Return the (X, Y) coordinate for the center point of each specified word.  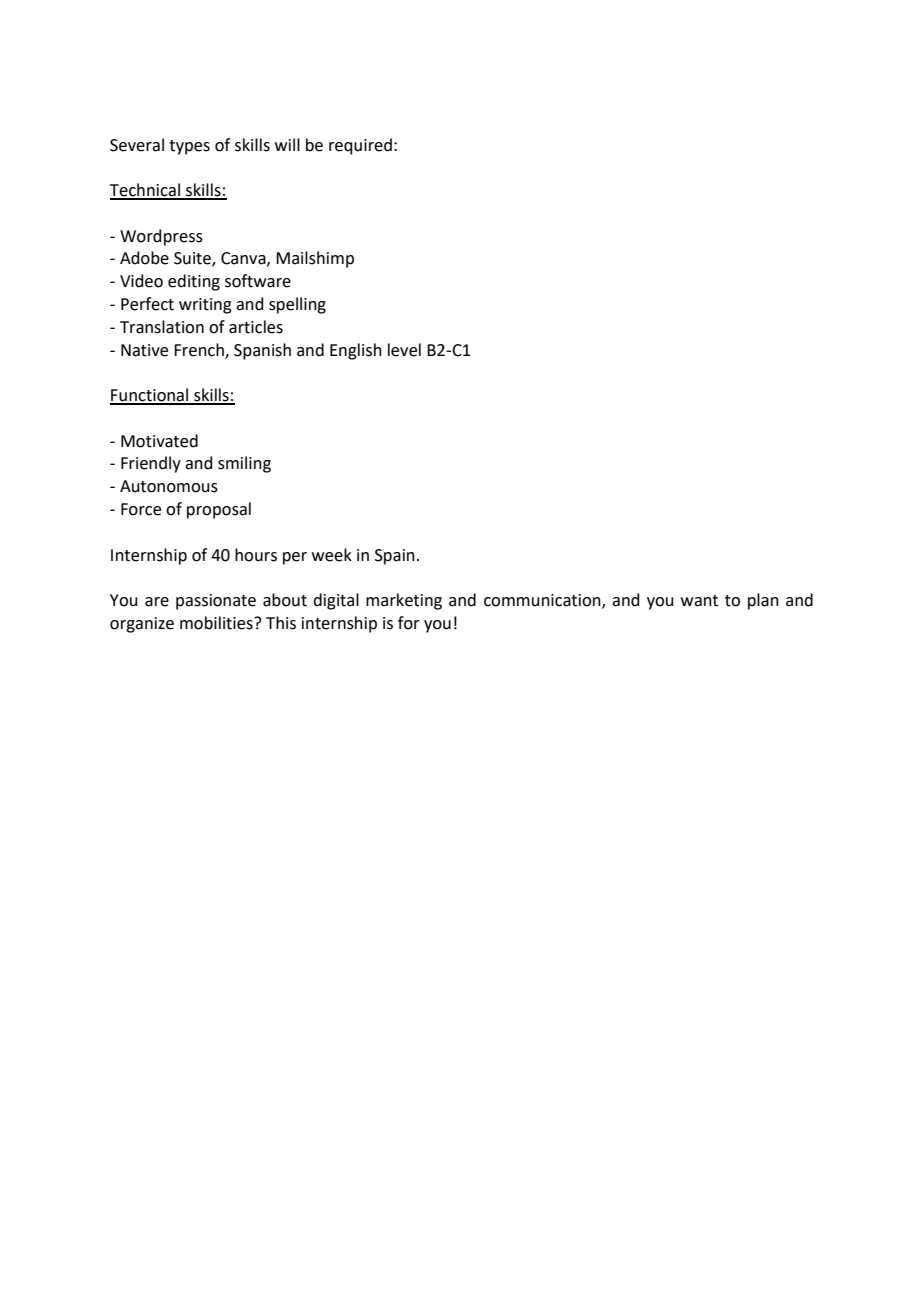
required (360, 146)
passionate (216, 602)
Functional (150, 396)
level (404, 350)
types (189, 147)
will (287, 144)
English (356, 351)
